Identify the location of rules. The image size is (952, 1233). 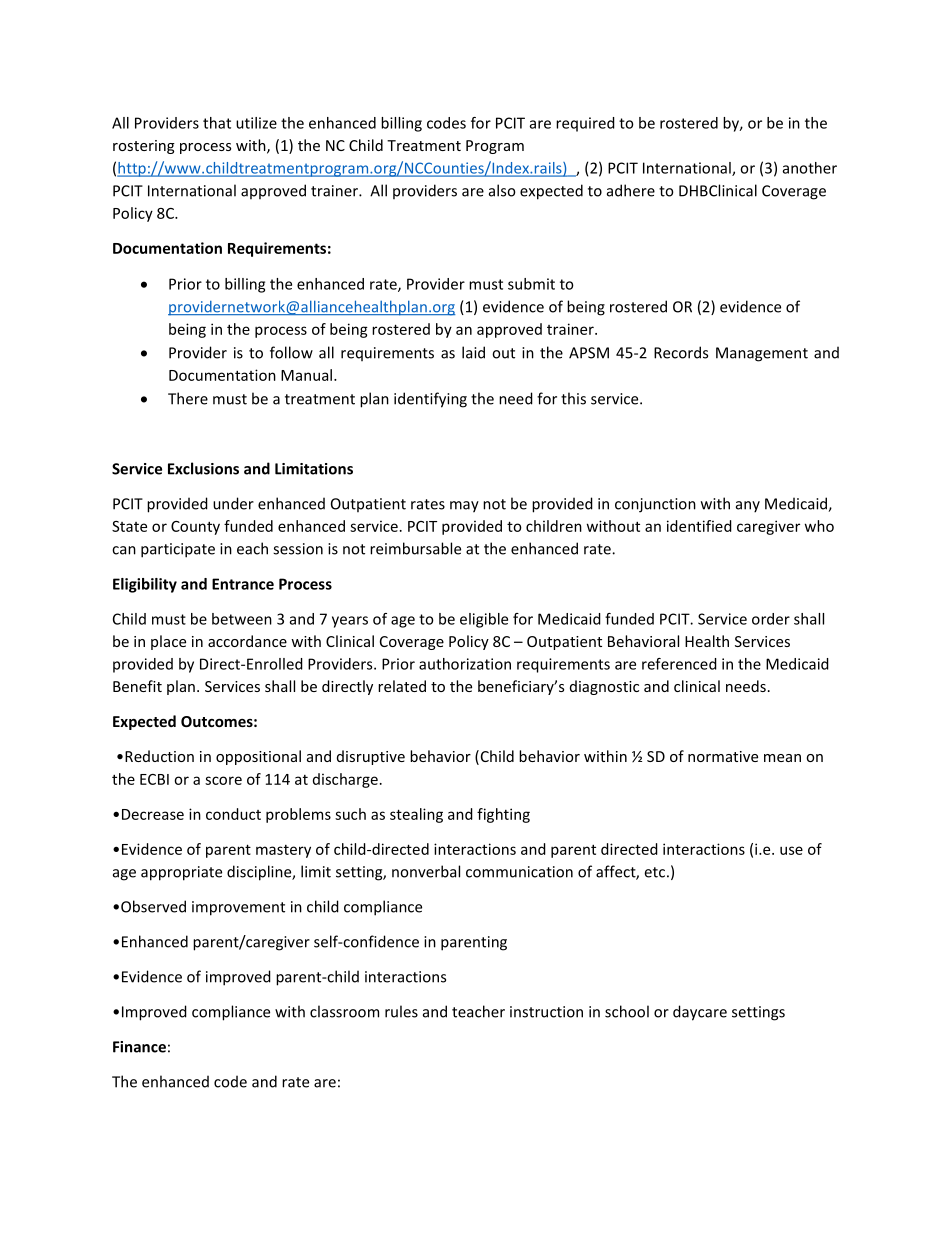
(401, 1011).
